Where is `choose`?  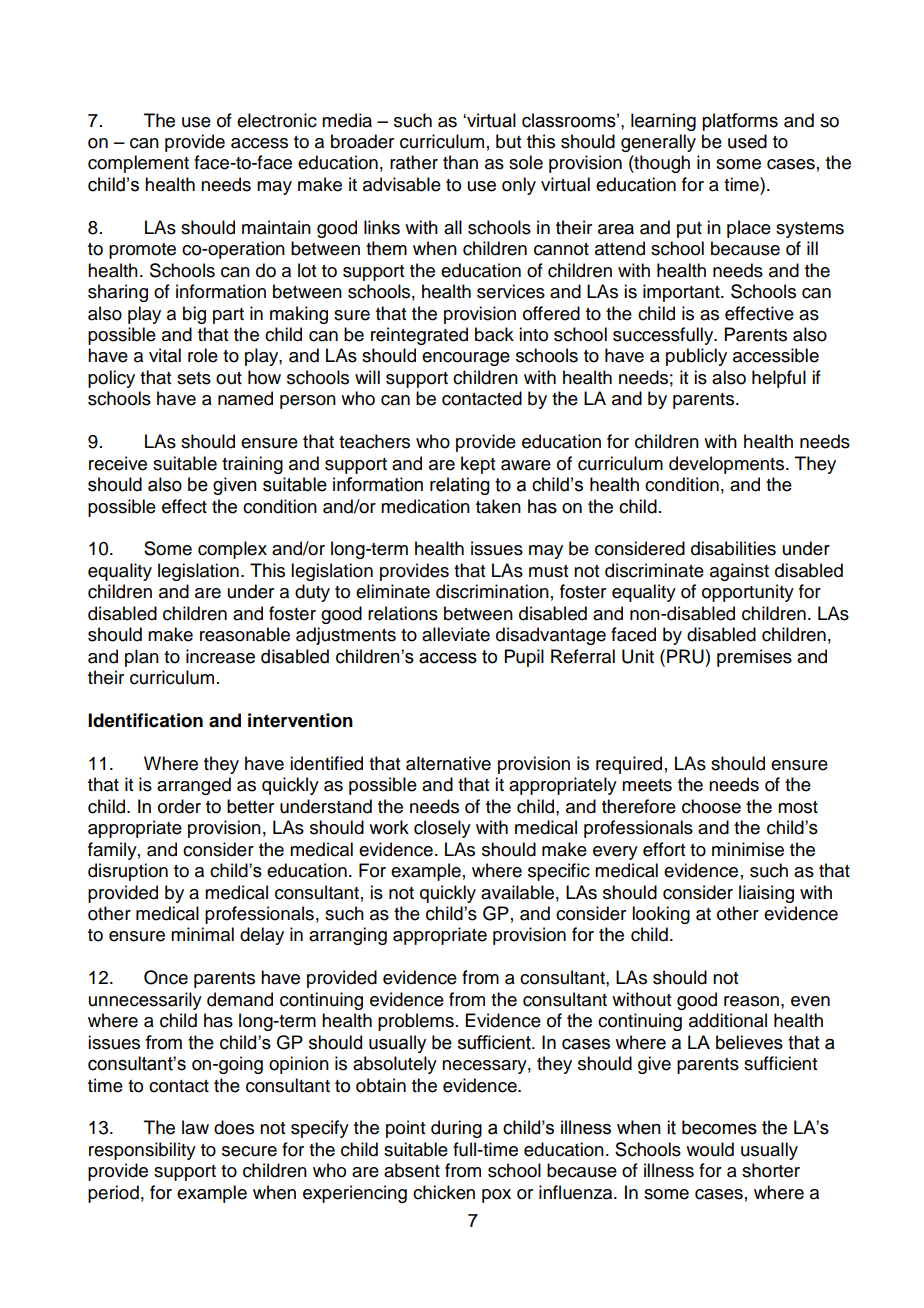
choose is located at coordinates (711, 806).
